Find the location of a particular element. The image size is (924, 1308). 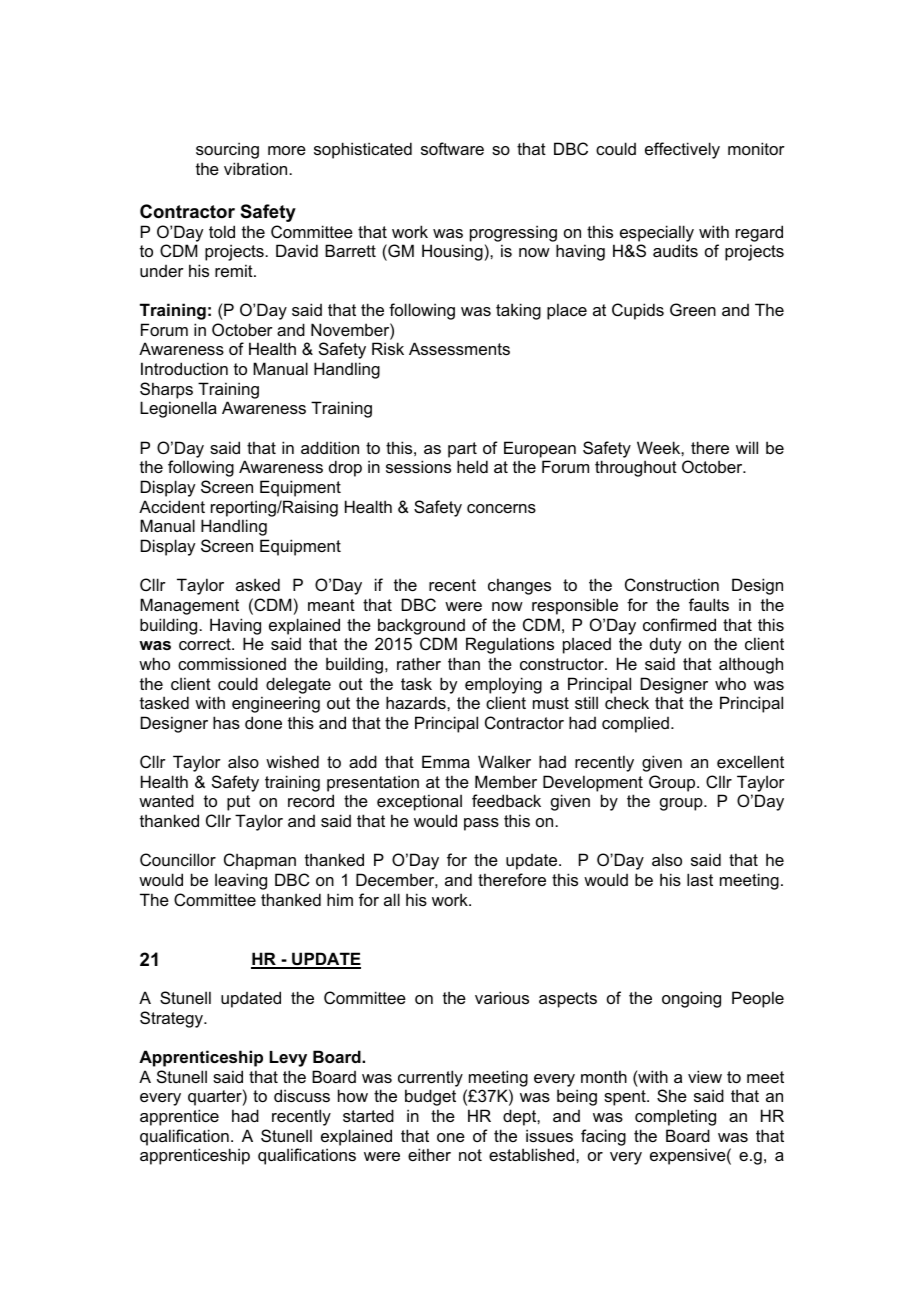

discuss is located at coordinates (302, 1095).
